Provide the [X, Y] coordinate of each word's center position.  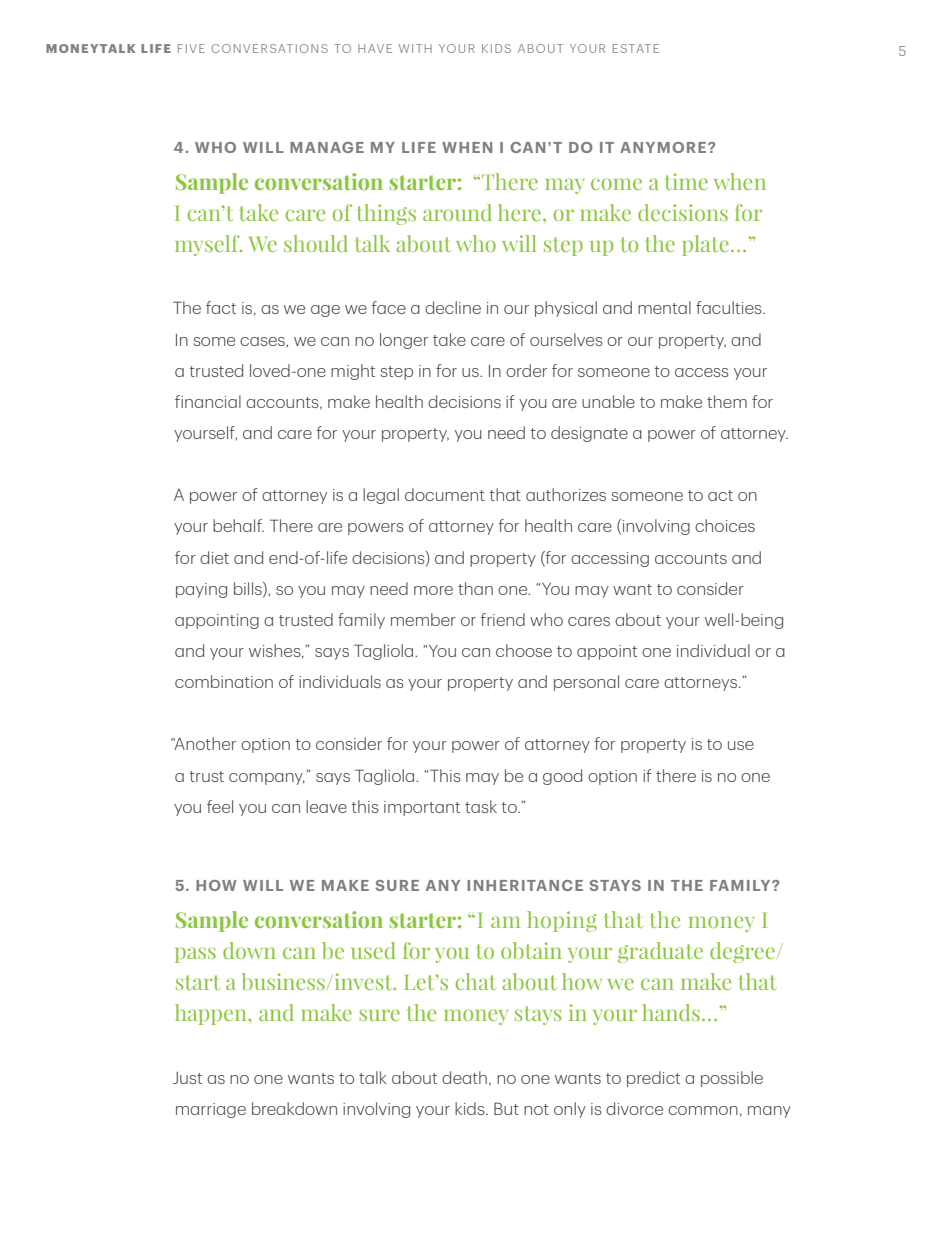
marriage [211, 1110]
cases [263, 341]
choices [725, 525]
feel [220, 806]
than [475, 588]
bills [249, 589]
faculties [730, 307]
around [457, 212]
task [481, 806]
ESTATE [636, 48]
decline [453, 307]
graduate [660, 952]
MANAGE [327, 147]
